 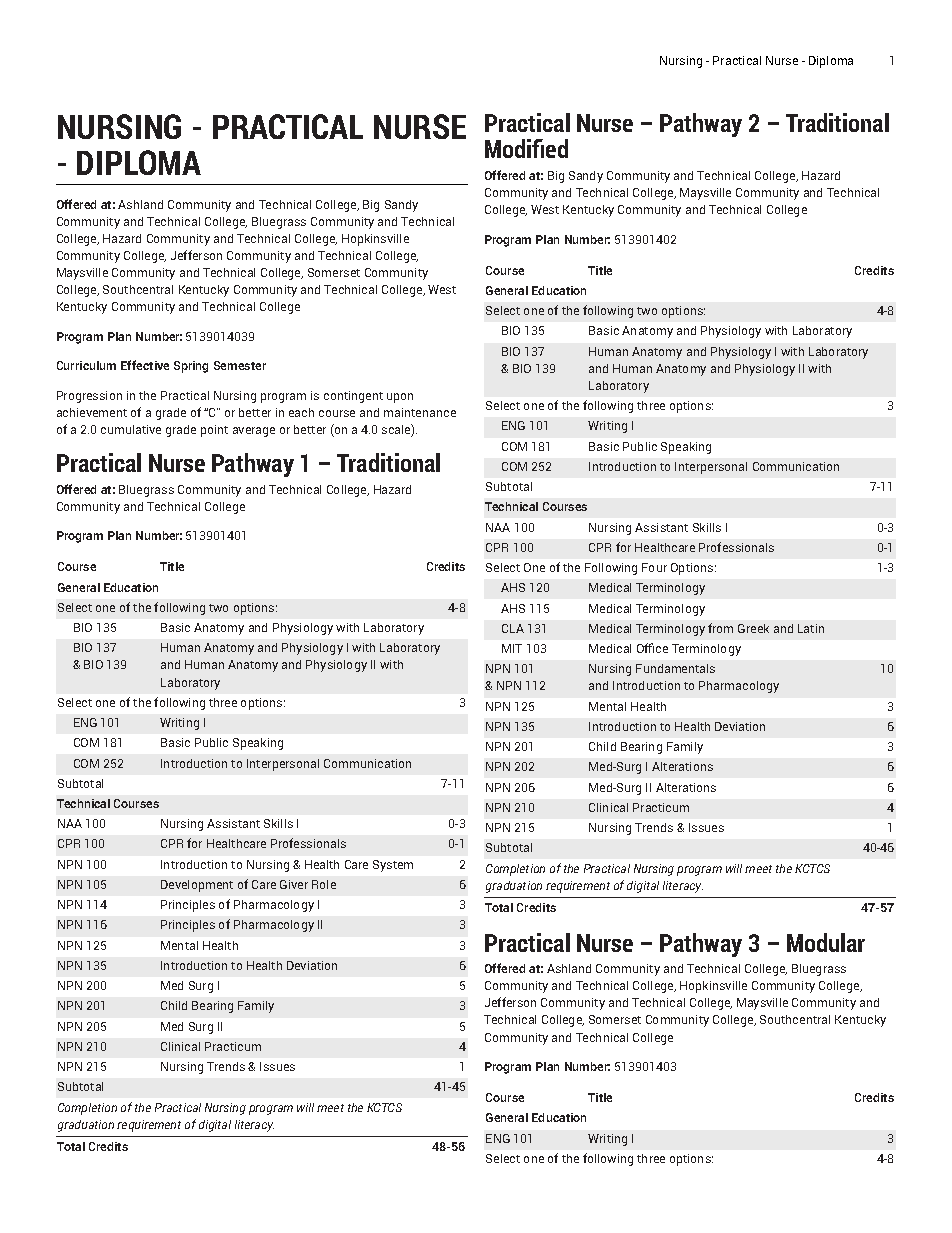 I want to click on Modular, so click(x=826, y=942).
